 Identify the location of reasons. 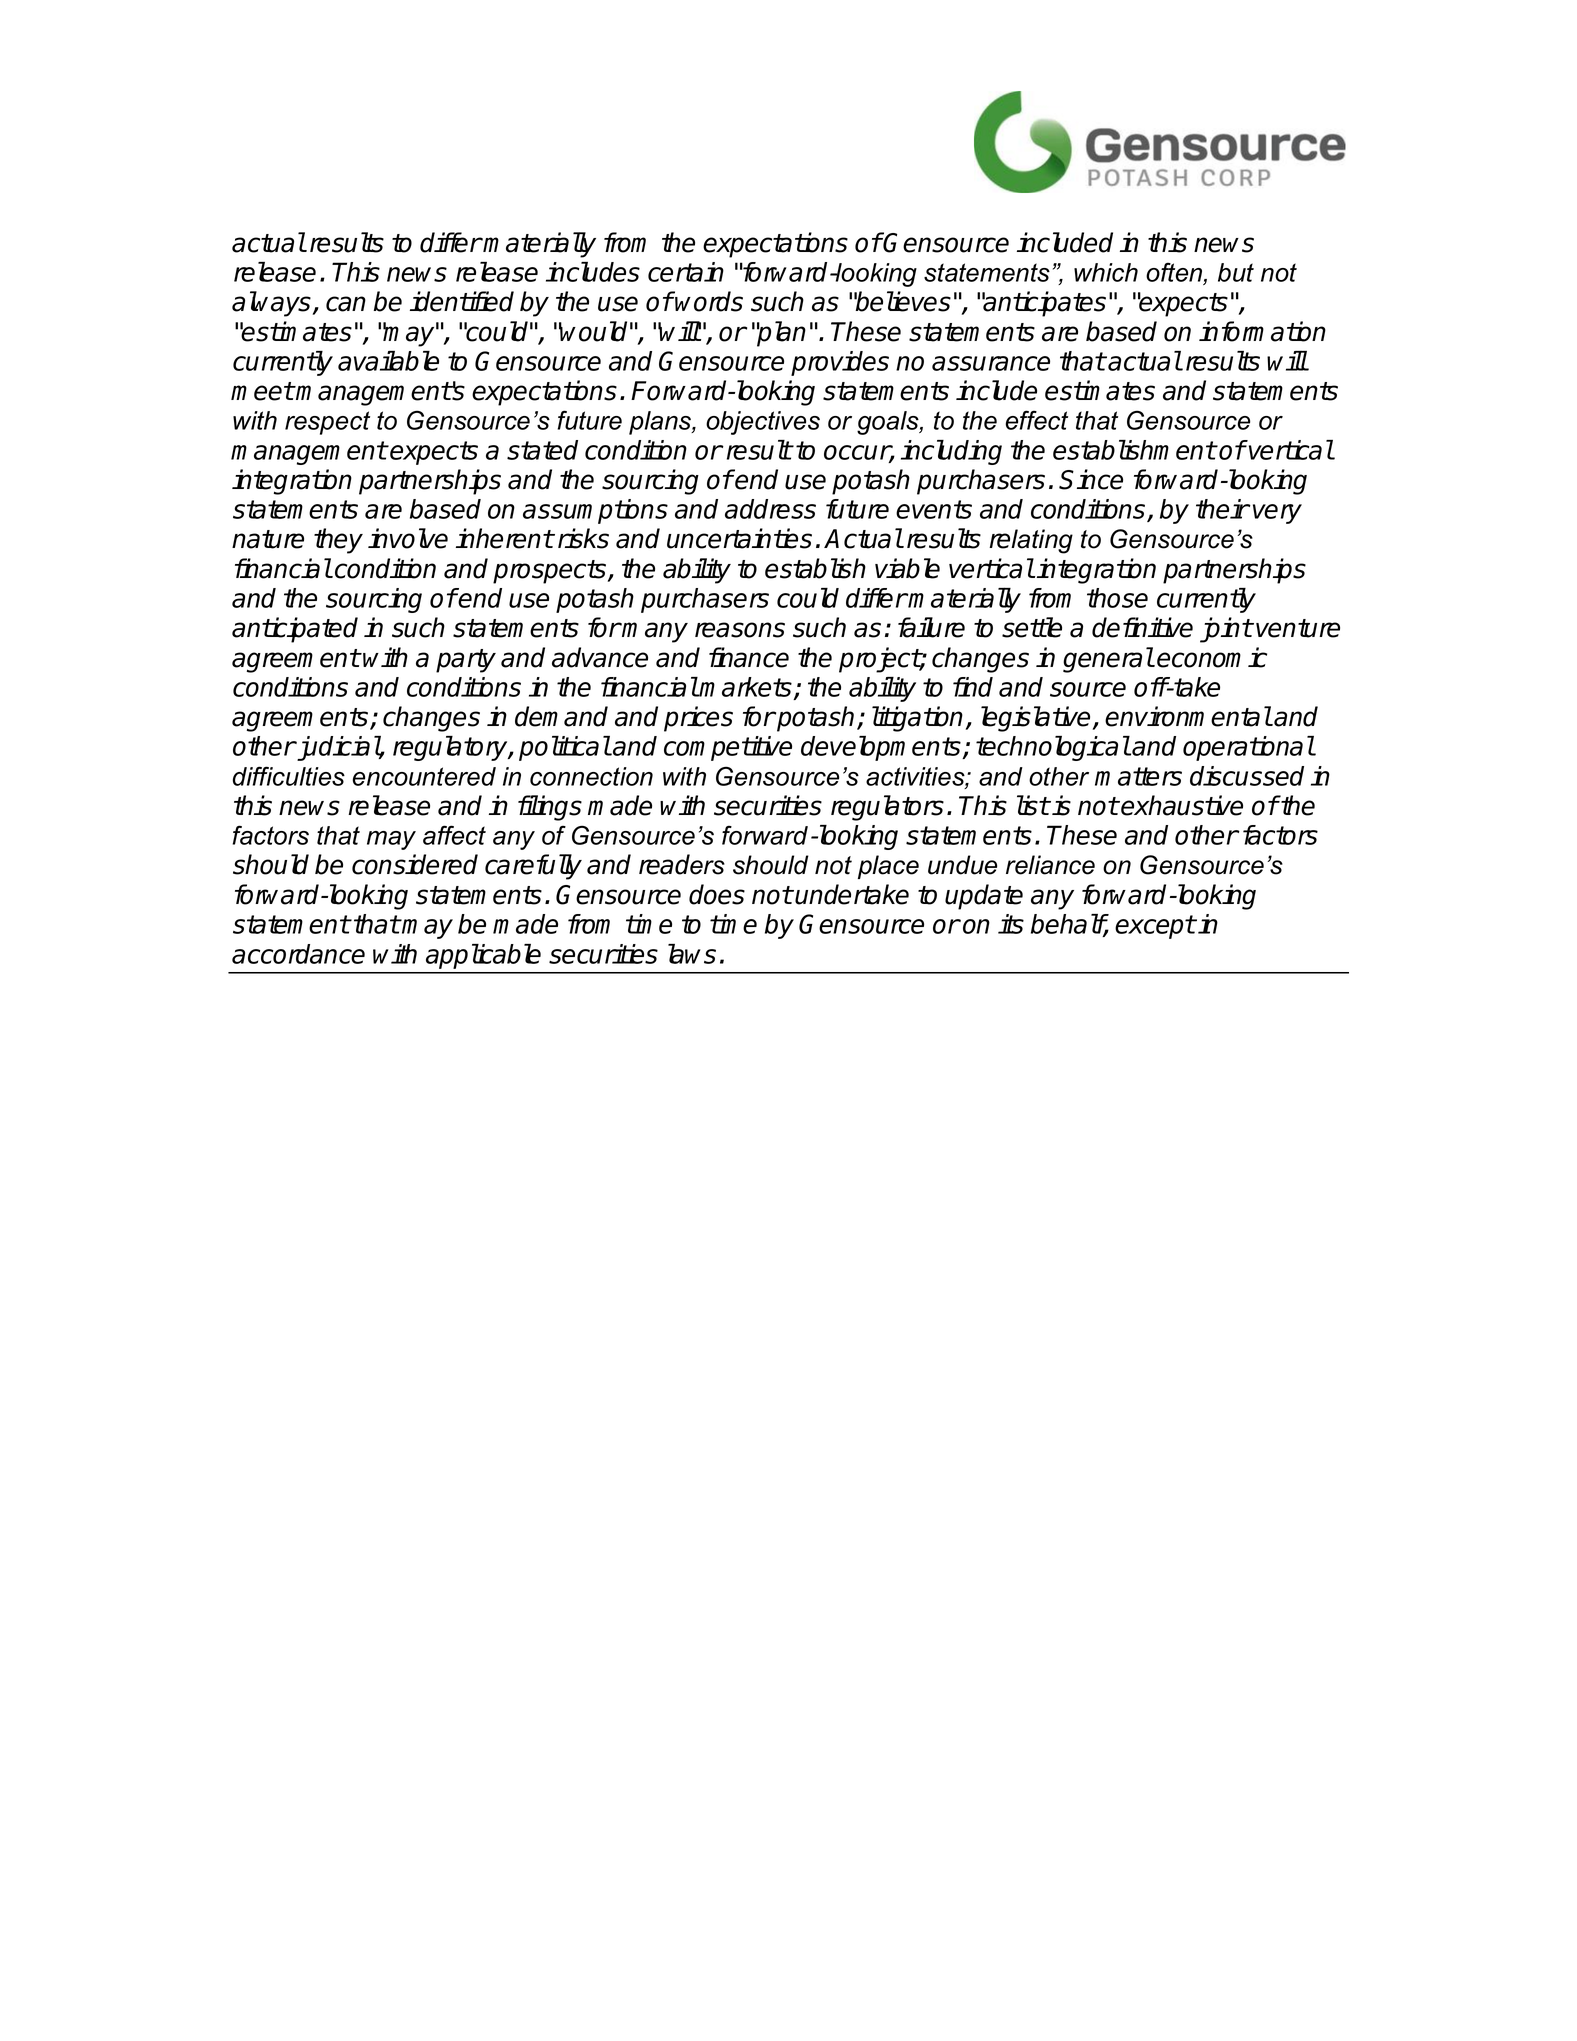
(740, 630).
